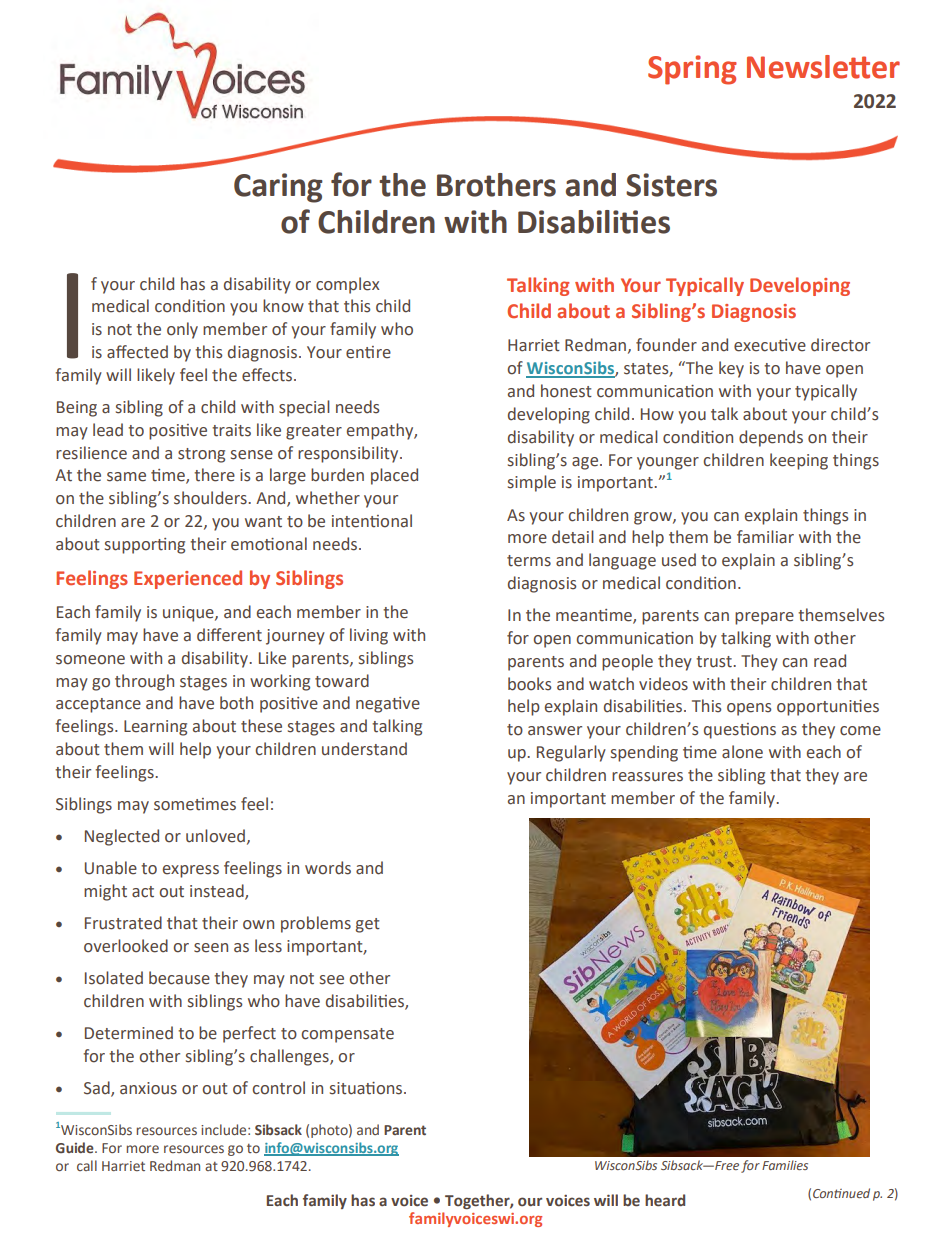 The height and width of the page is (1233, 952). What do you see at coordinates (692, 70) in the page?
I see `Spring` at bounding box center [692, 70].
